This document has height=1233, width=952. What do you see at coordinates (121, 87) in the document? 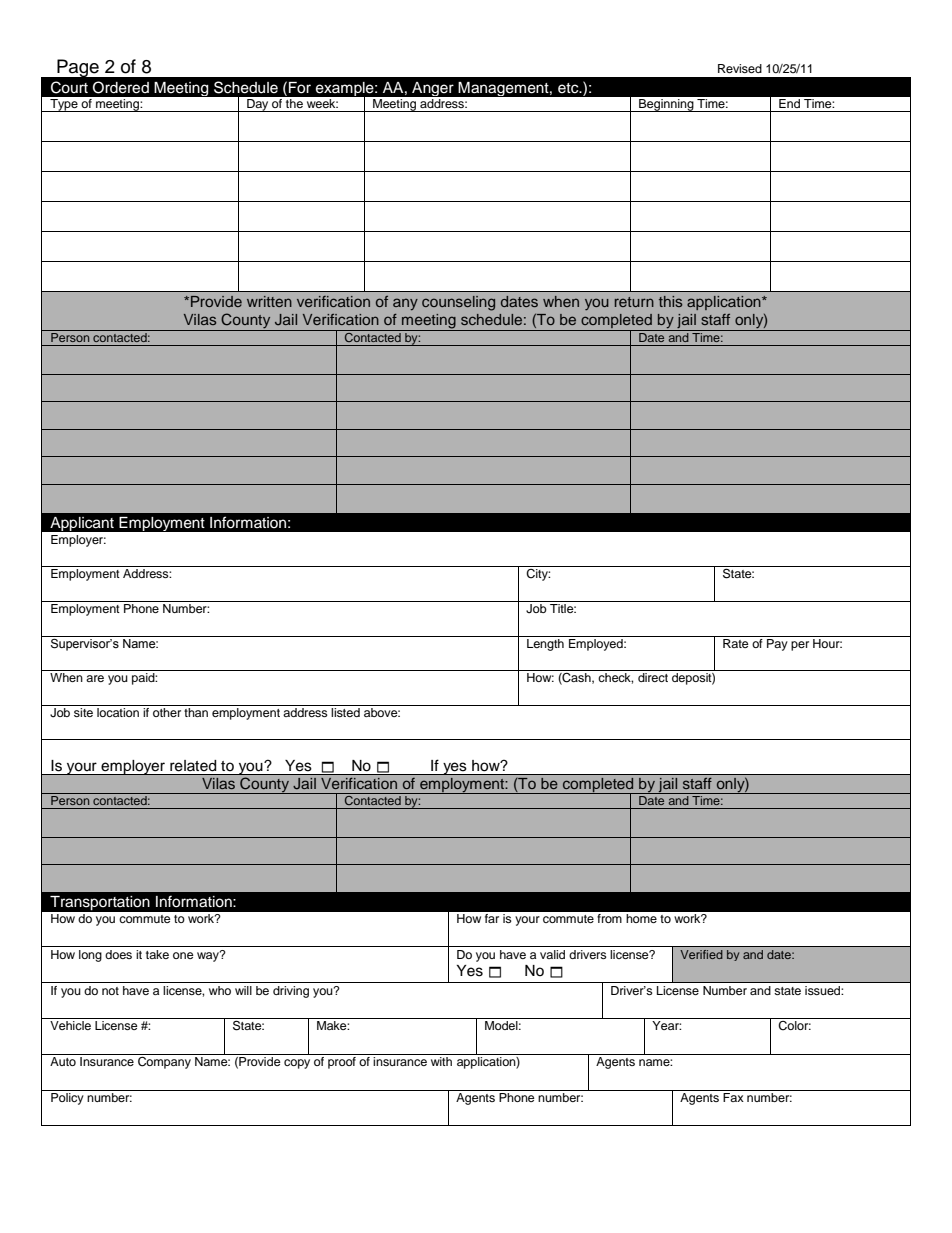
I see `Ordered` at bounding box center [121, 87].
